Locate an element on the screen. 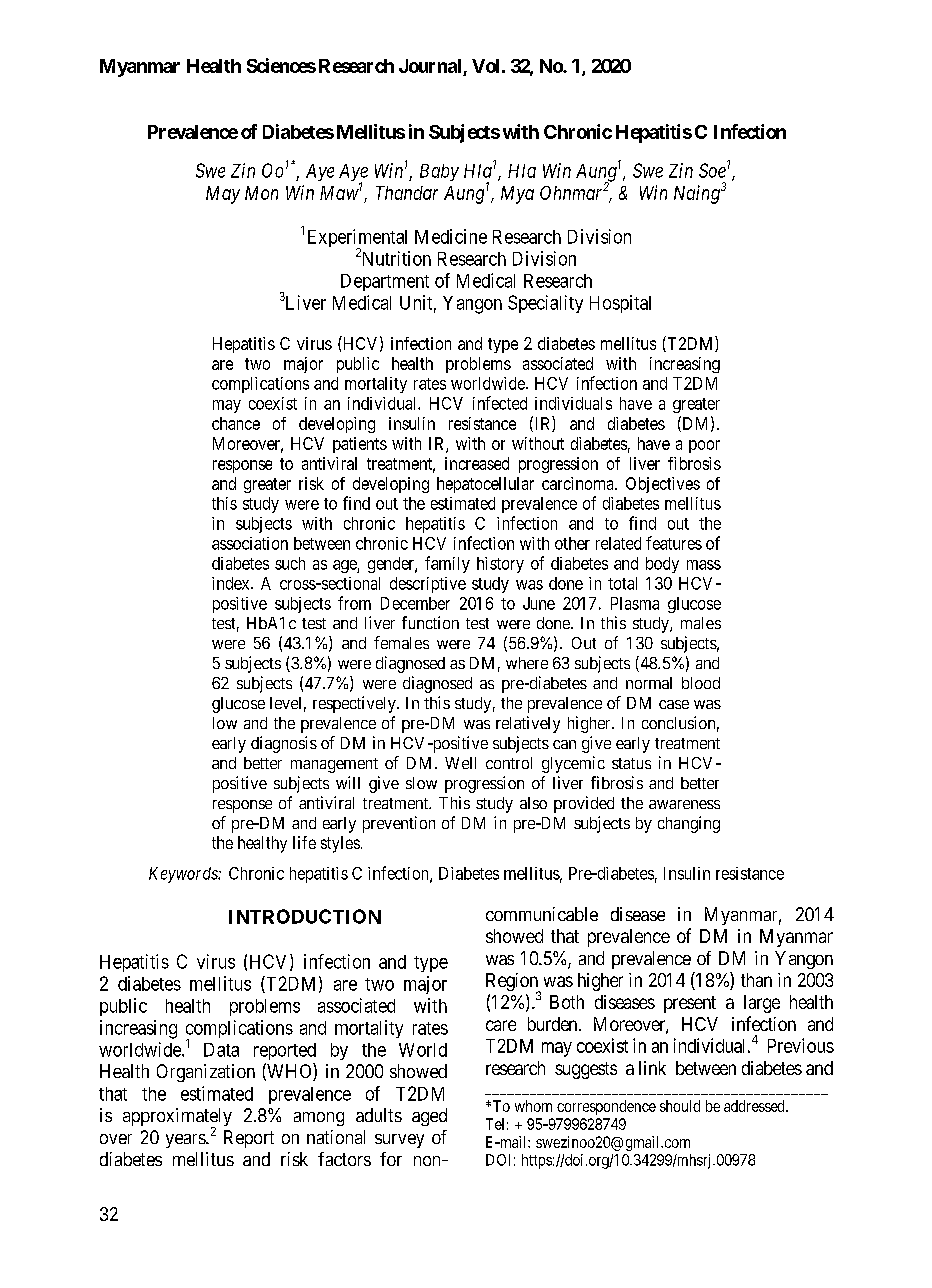  whom is located at coordinates (533, 1106).
